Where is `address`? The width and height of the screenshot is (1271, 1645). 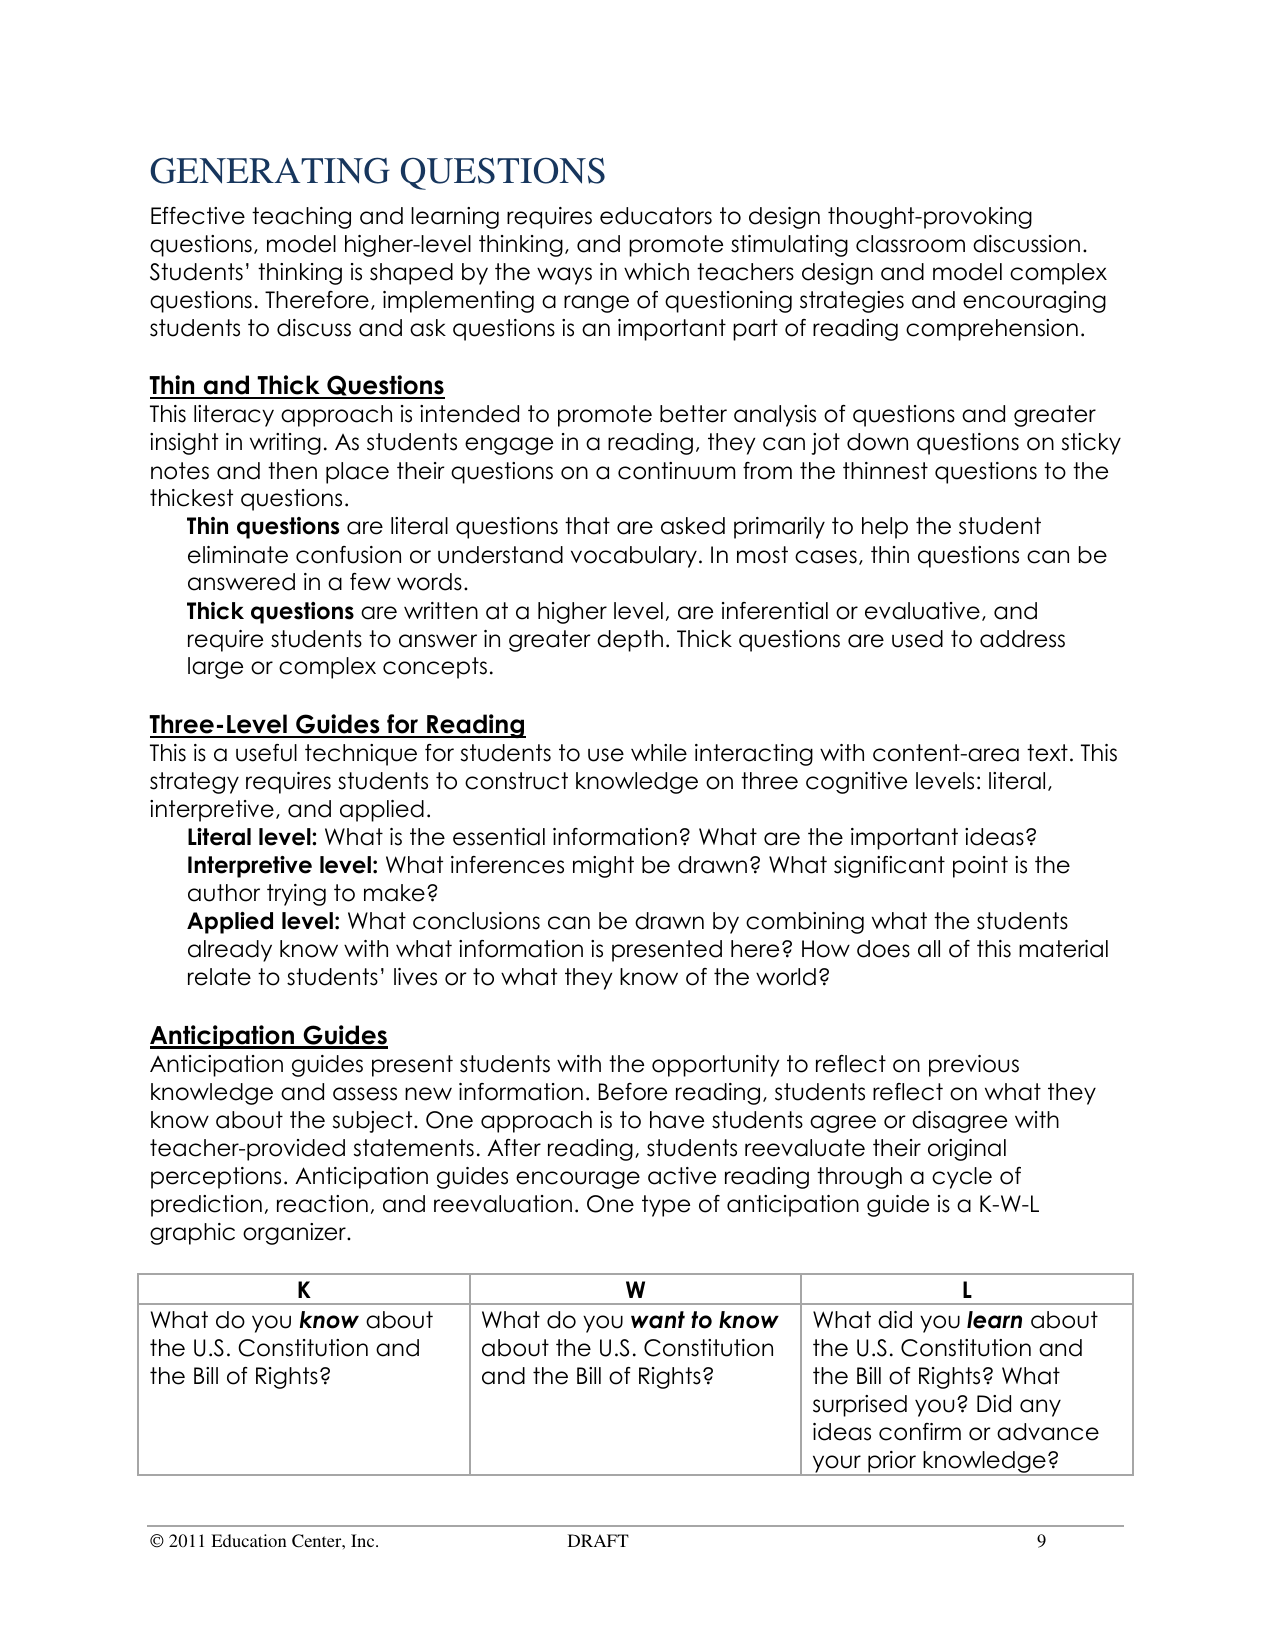 address is located at coordinates (1022, 639).
